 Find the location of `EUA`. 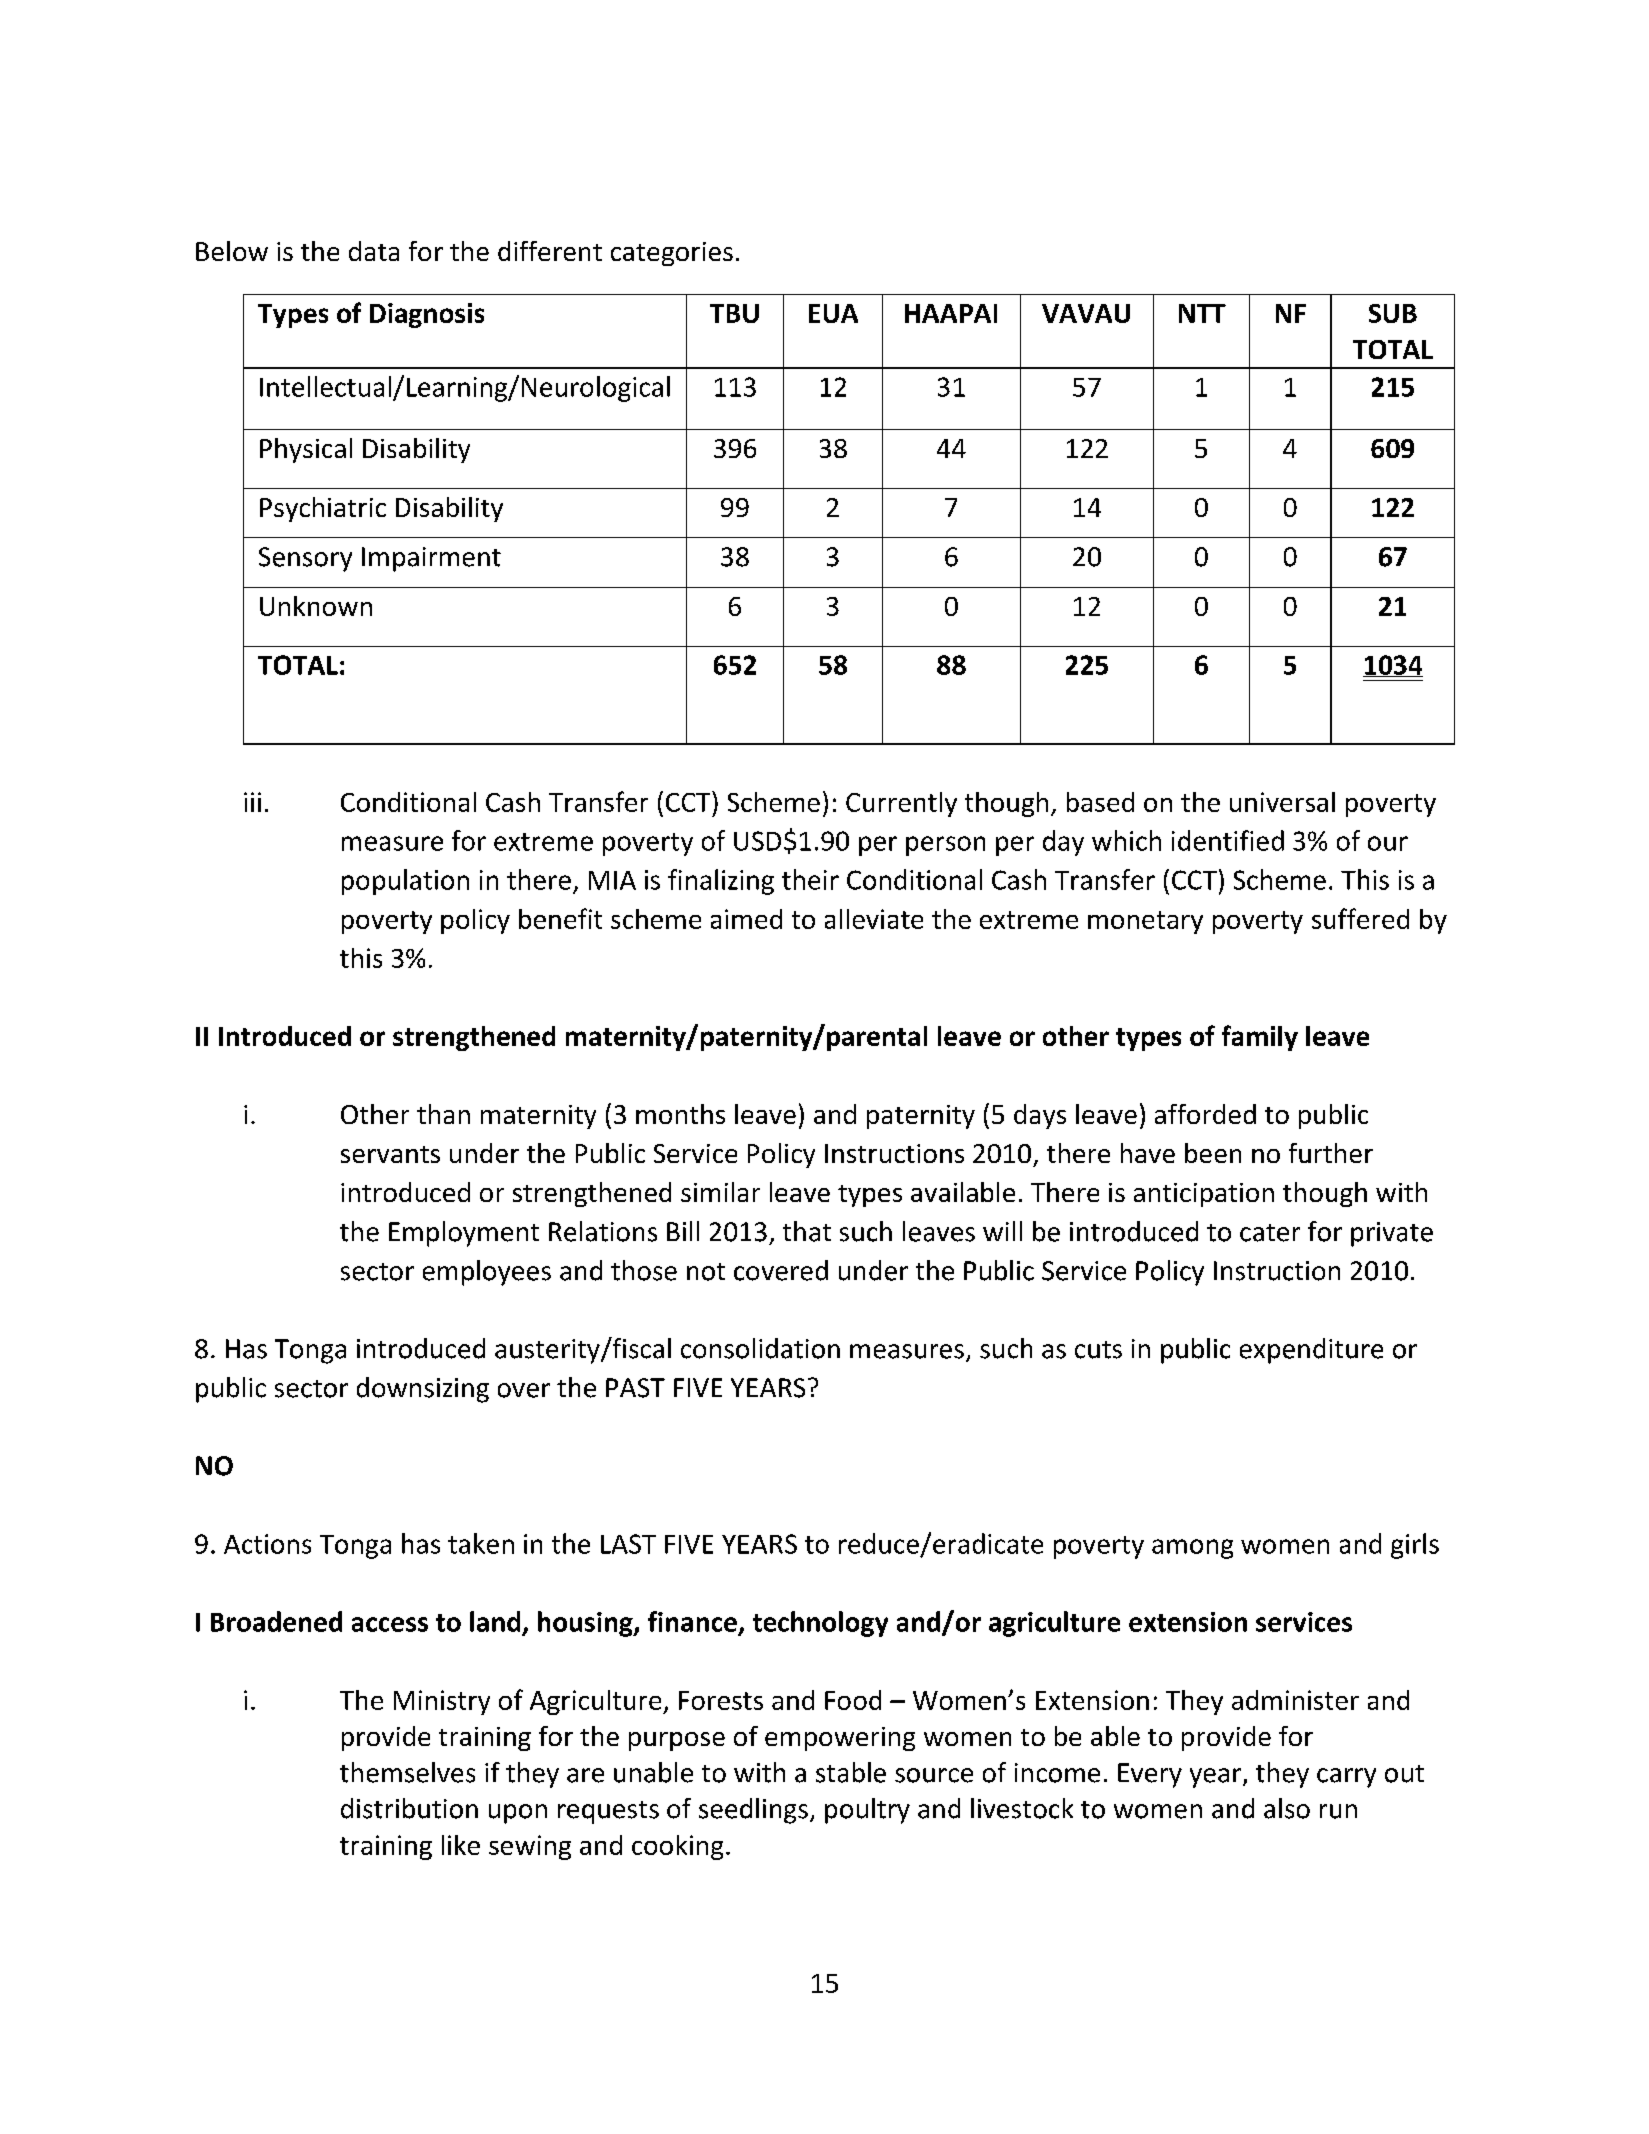

EUA is located at coordinates (833, 313).
